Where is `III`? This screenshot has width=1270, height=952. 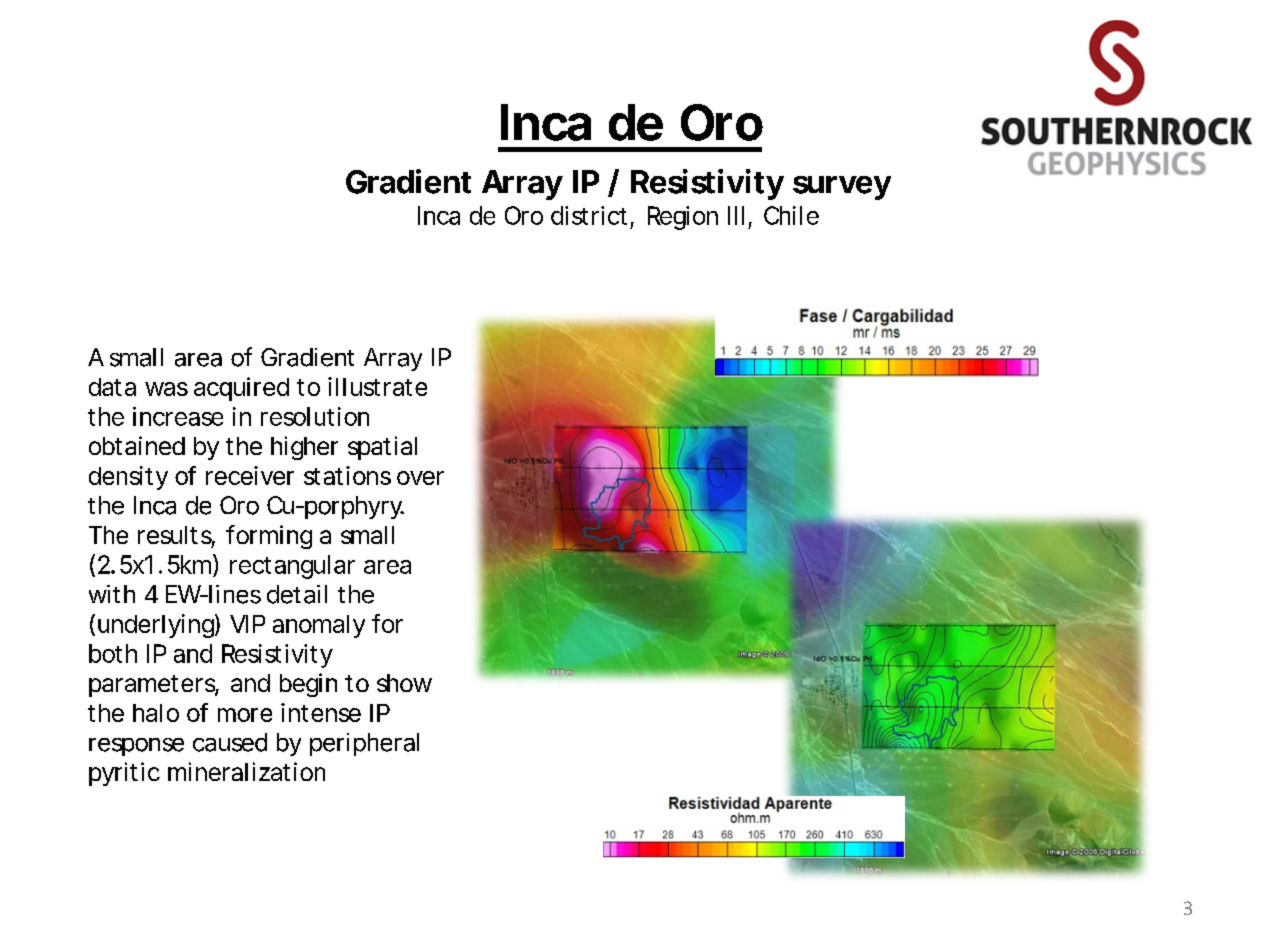 III is located at coordinates (736, 215).
